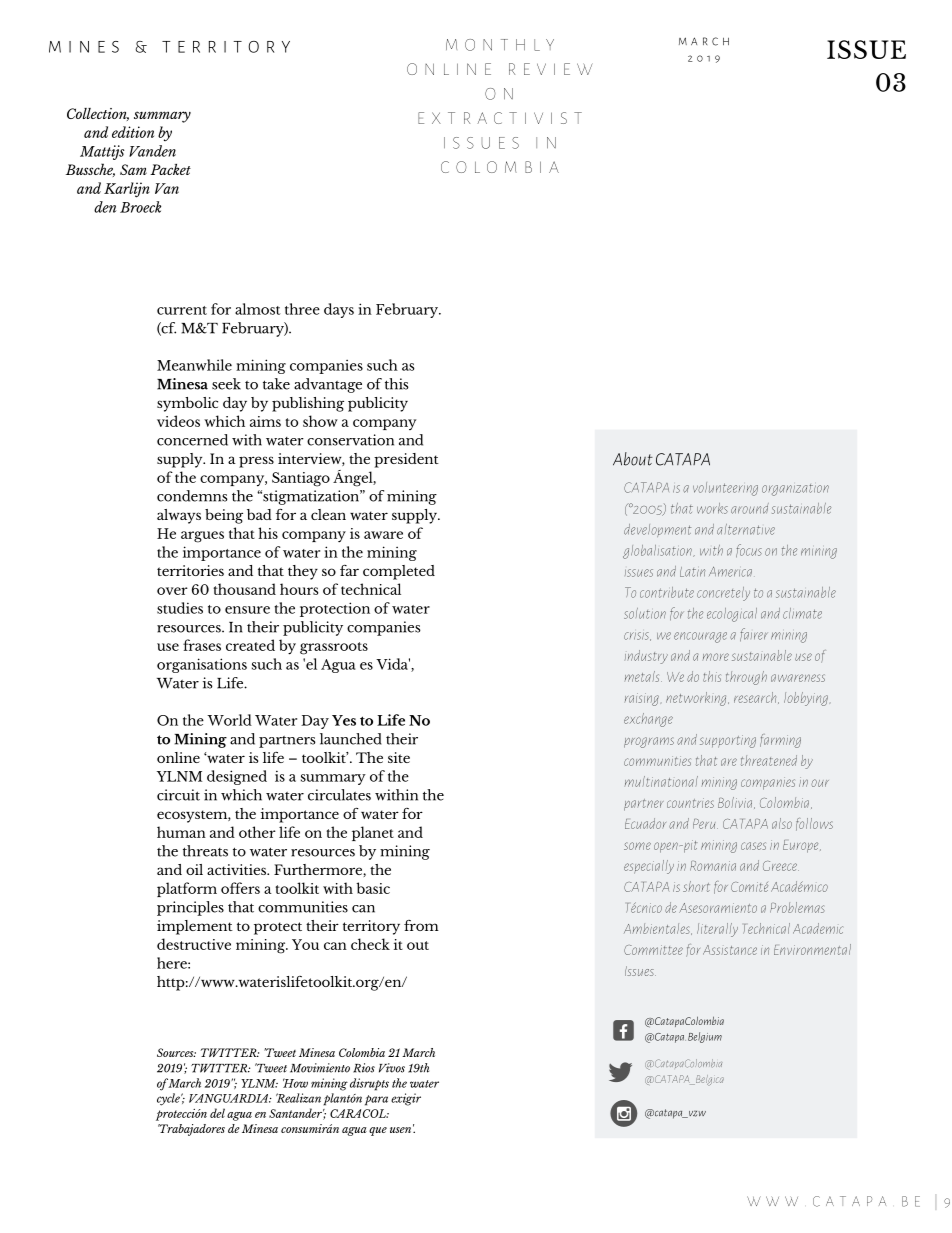  Describe the element at coordinates (226, 384) in the page. I see `seek` at that location.
